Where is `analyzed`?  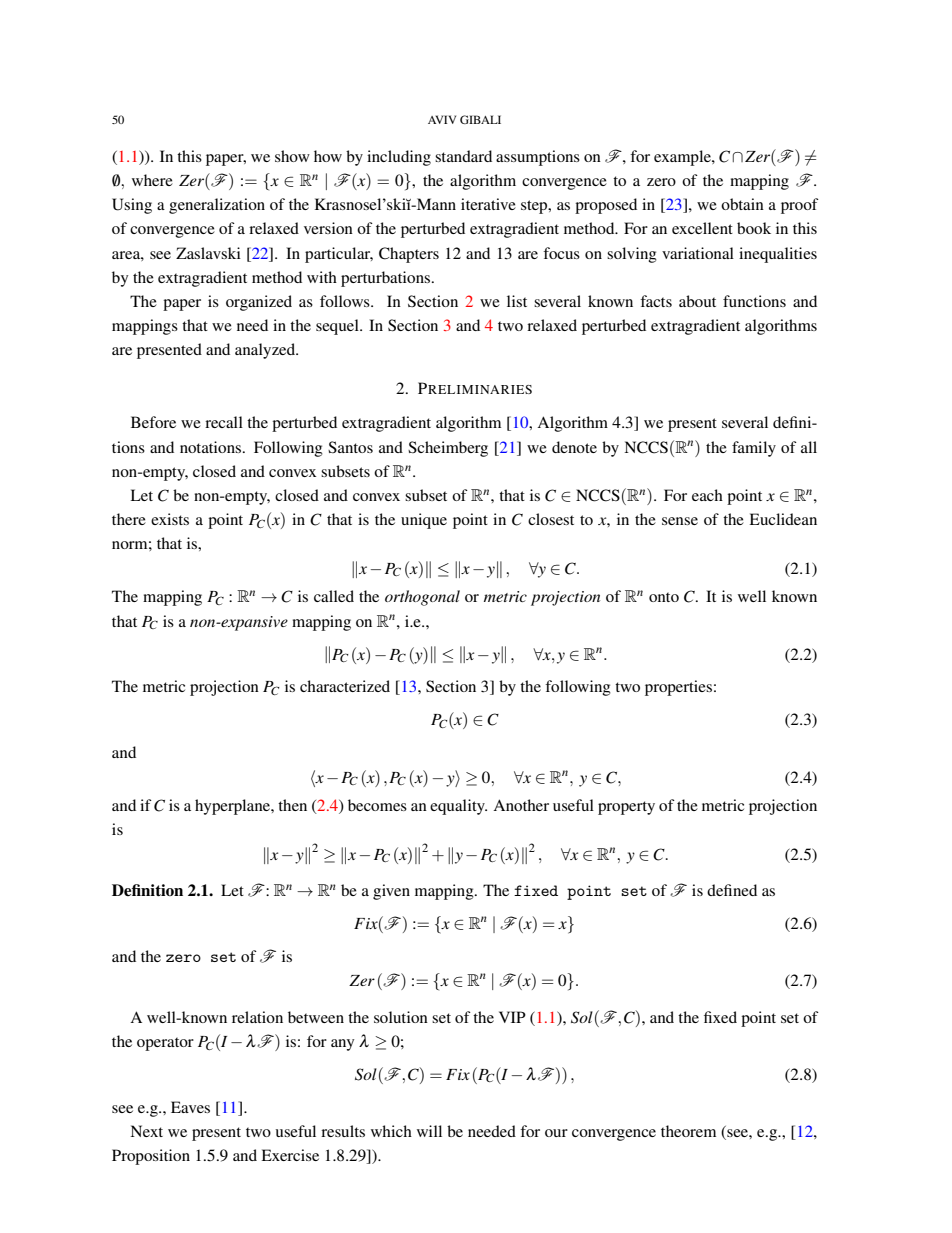 analyzed is located at coordinates (266, 351).
